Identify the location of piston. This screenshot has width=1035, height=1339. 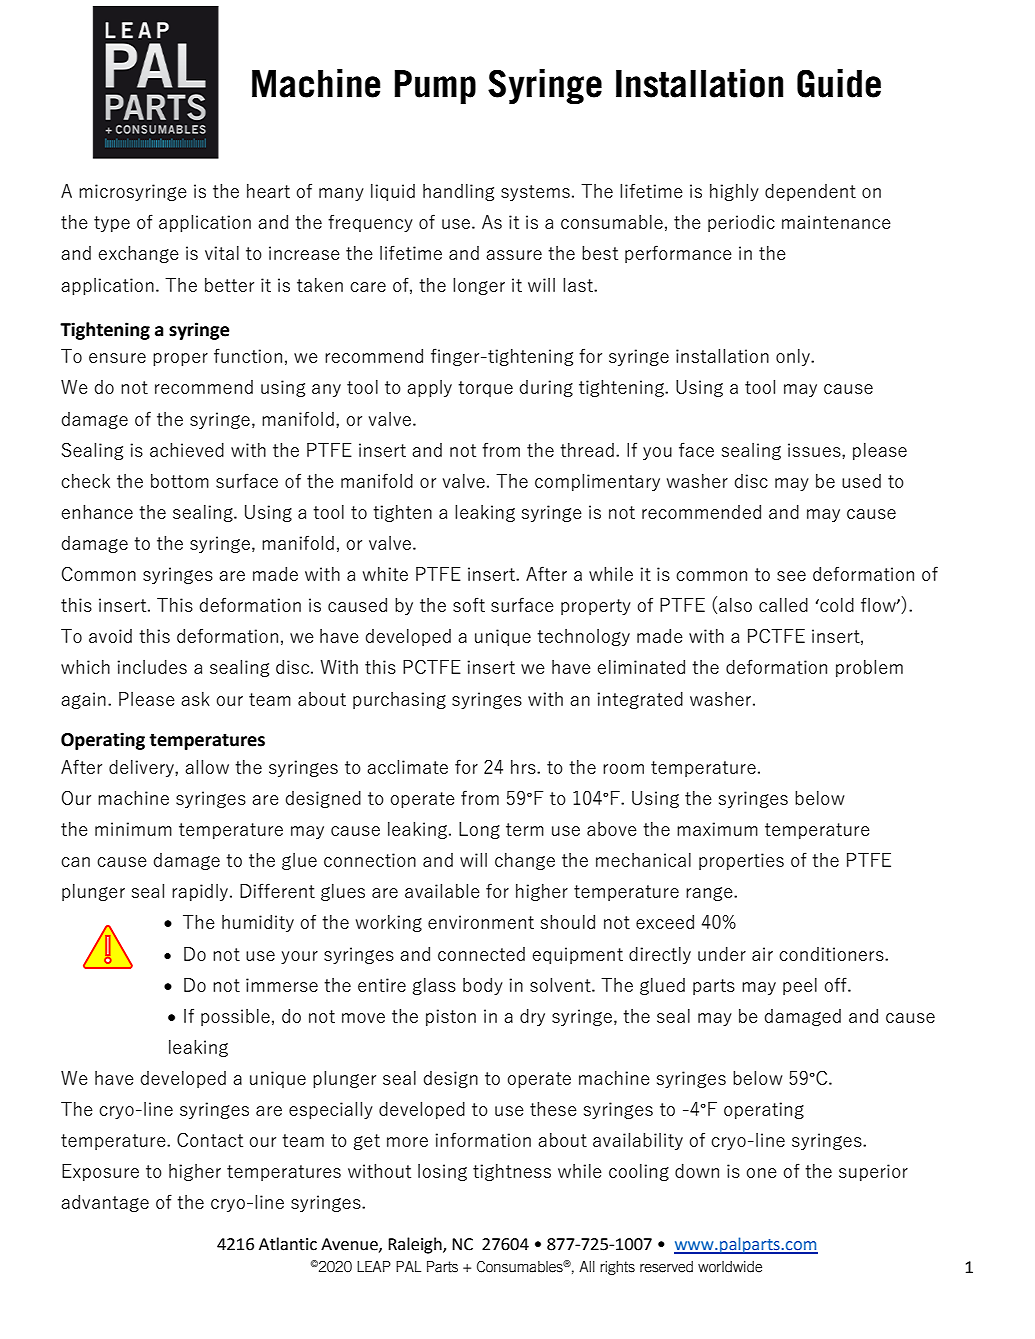
(451, 1017).
